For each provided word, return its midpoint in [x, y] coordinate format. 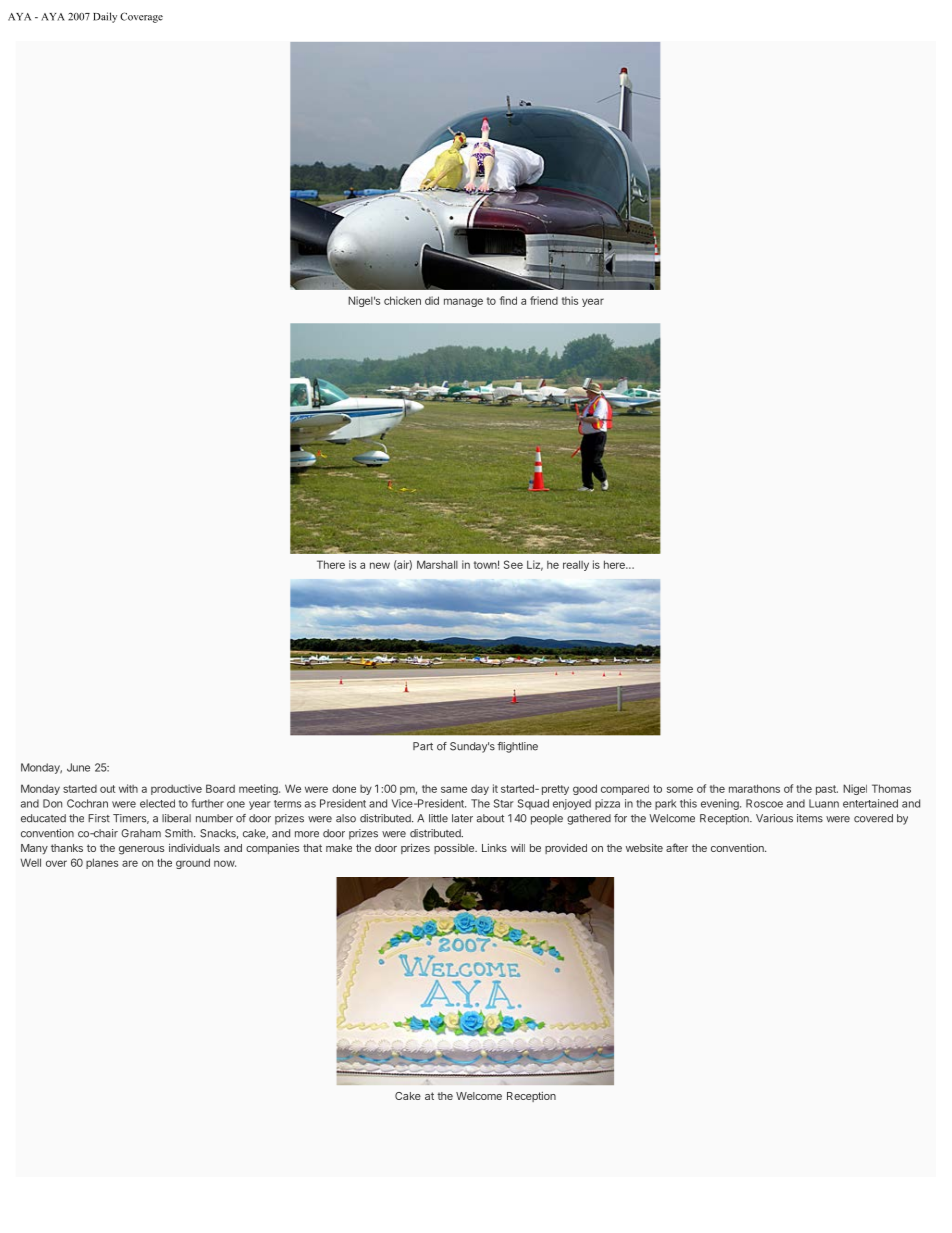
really [576, 565]
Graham [141, 833]
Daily [105, 17]
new [380, 565]
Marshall [437, 564]
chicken [402, 300]
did [432, 300]
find [508, 300]
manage [463, 302]
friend [544, 300]
